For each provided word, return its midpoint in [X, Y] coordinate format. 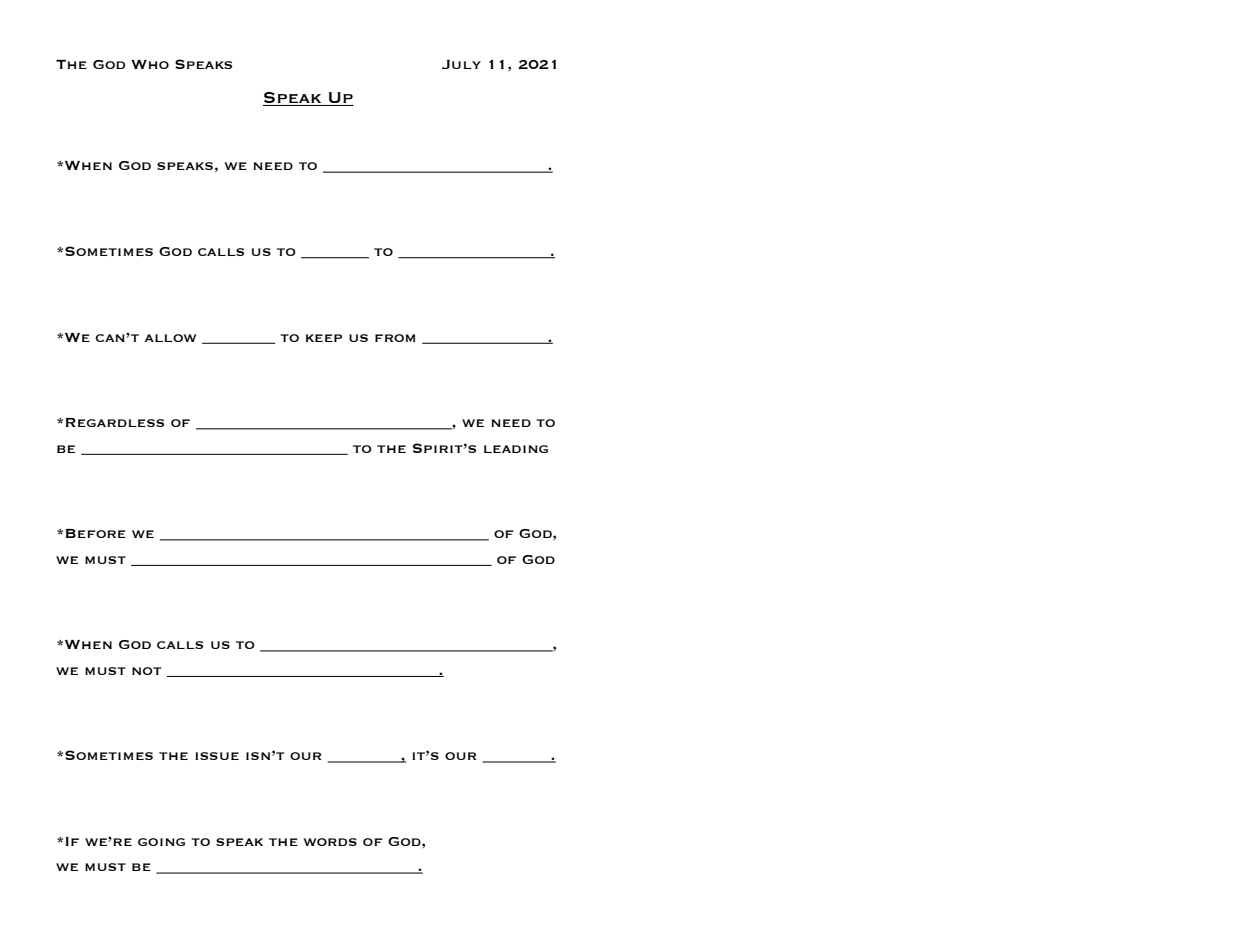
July [461, 64]
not [146, 671]
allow [170, 338]
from [395, 338]
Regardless [115, 422]
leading [516, 449]
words [330, 842]
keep [324, 338]
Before [96, 533]
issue [217, 756]
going [161, 842]
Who [150, 64]
